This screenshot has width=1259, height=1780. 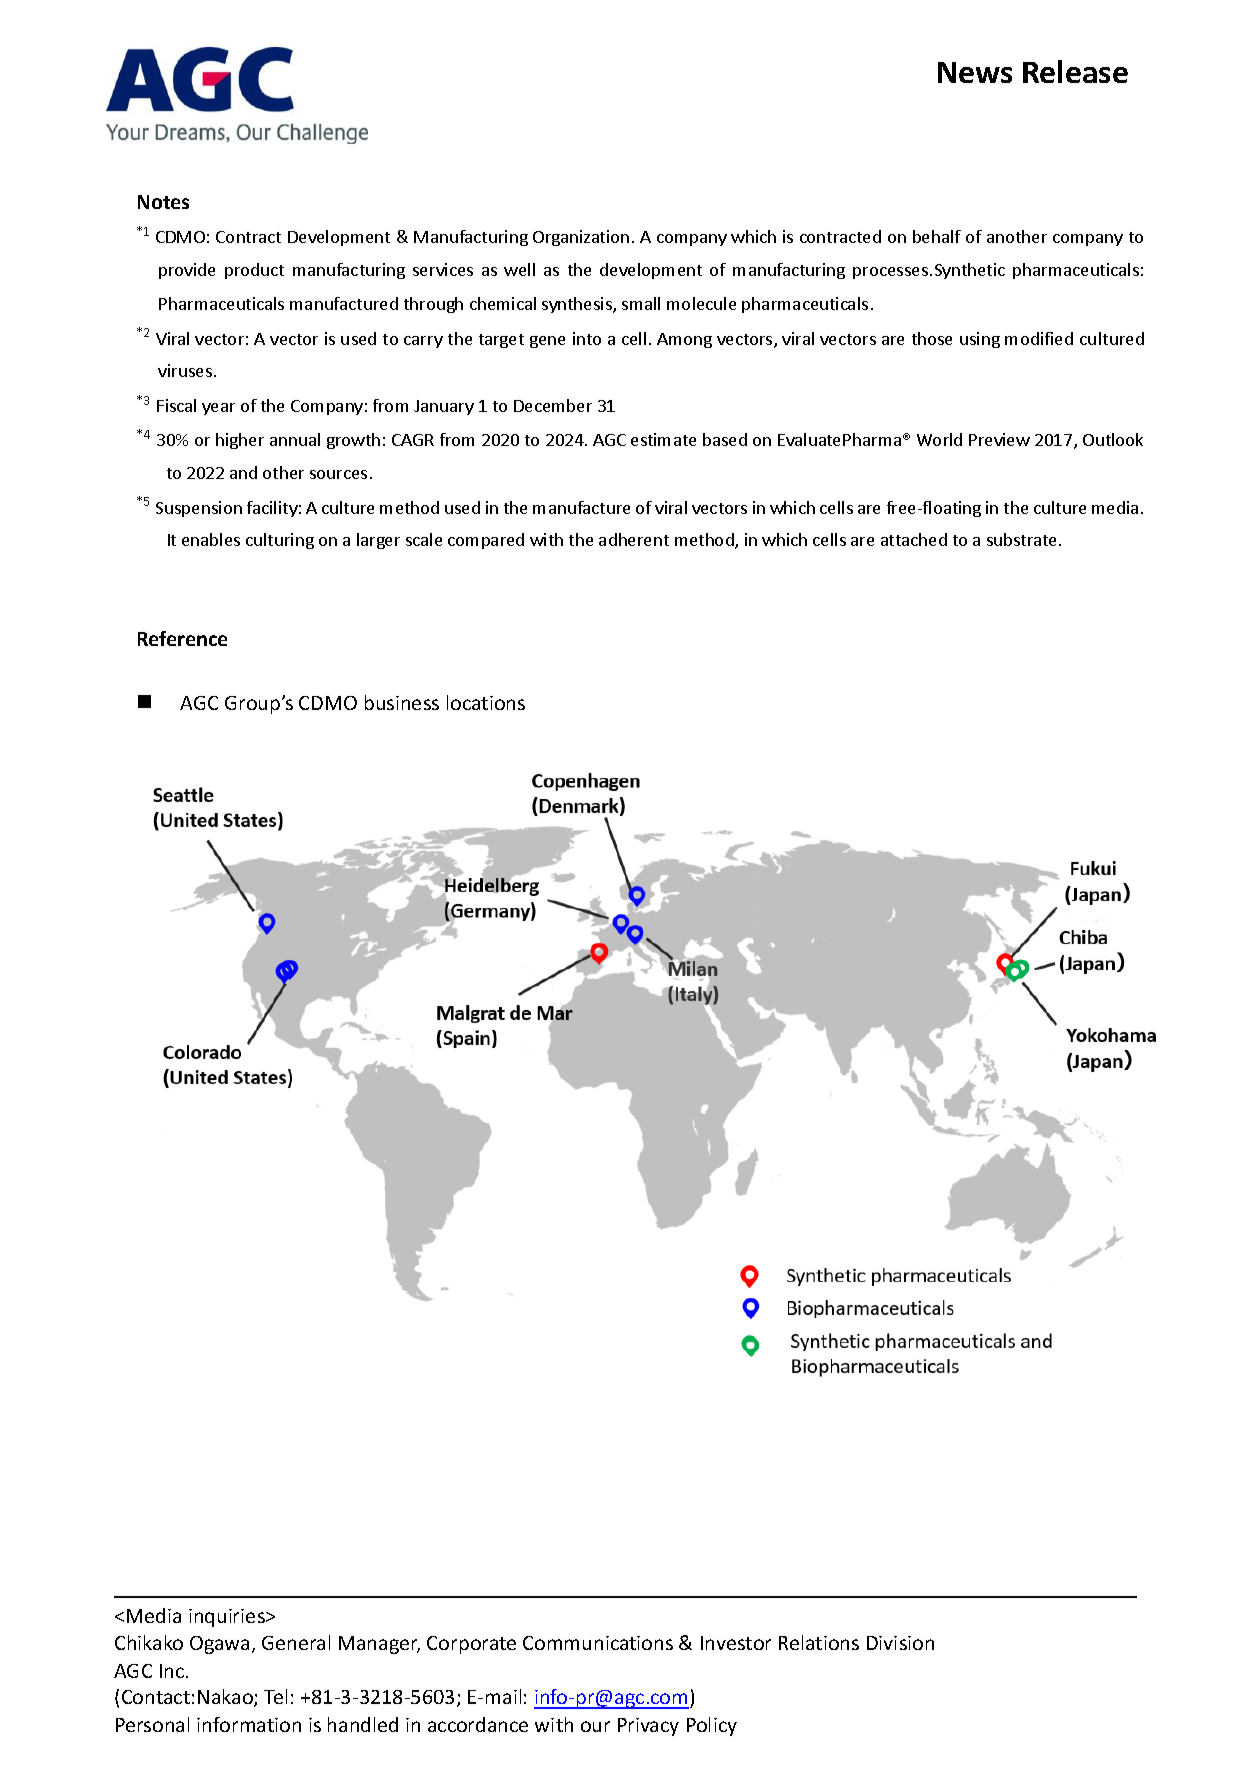 What do you see at coordinates (228, 1618) in the screenshot?
I see `inquiries` at bounding box center [228, 1618].
